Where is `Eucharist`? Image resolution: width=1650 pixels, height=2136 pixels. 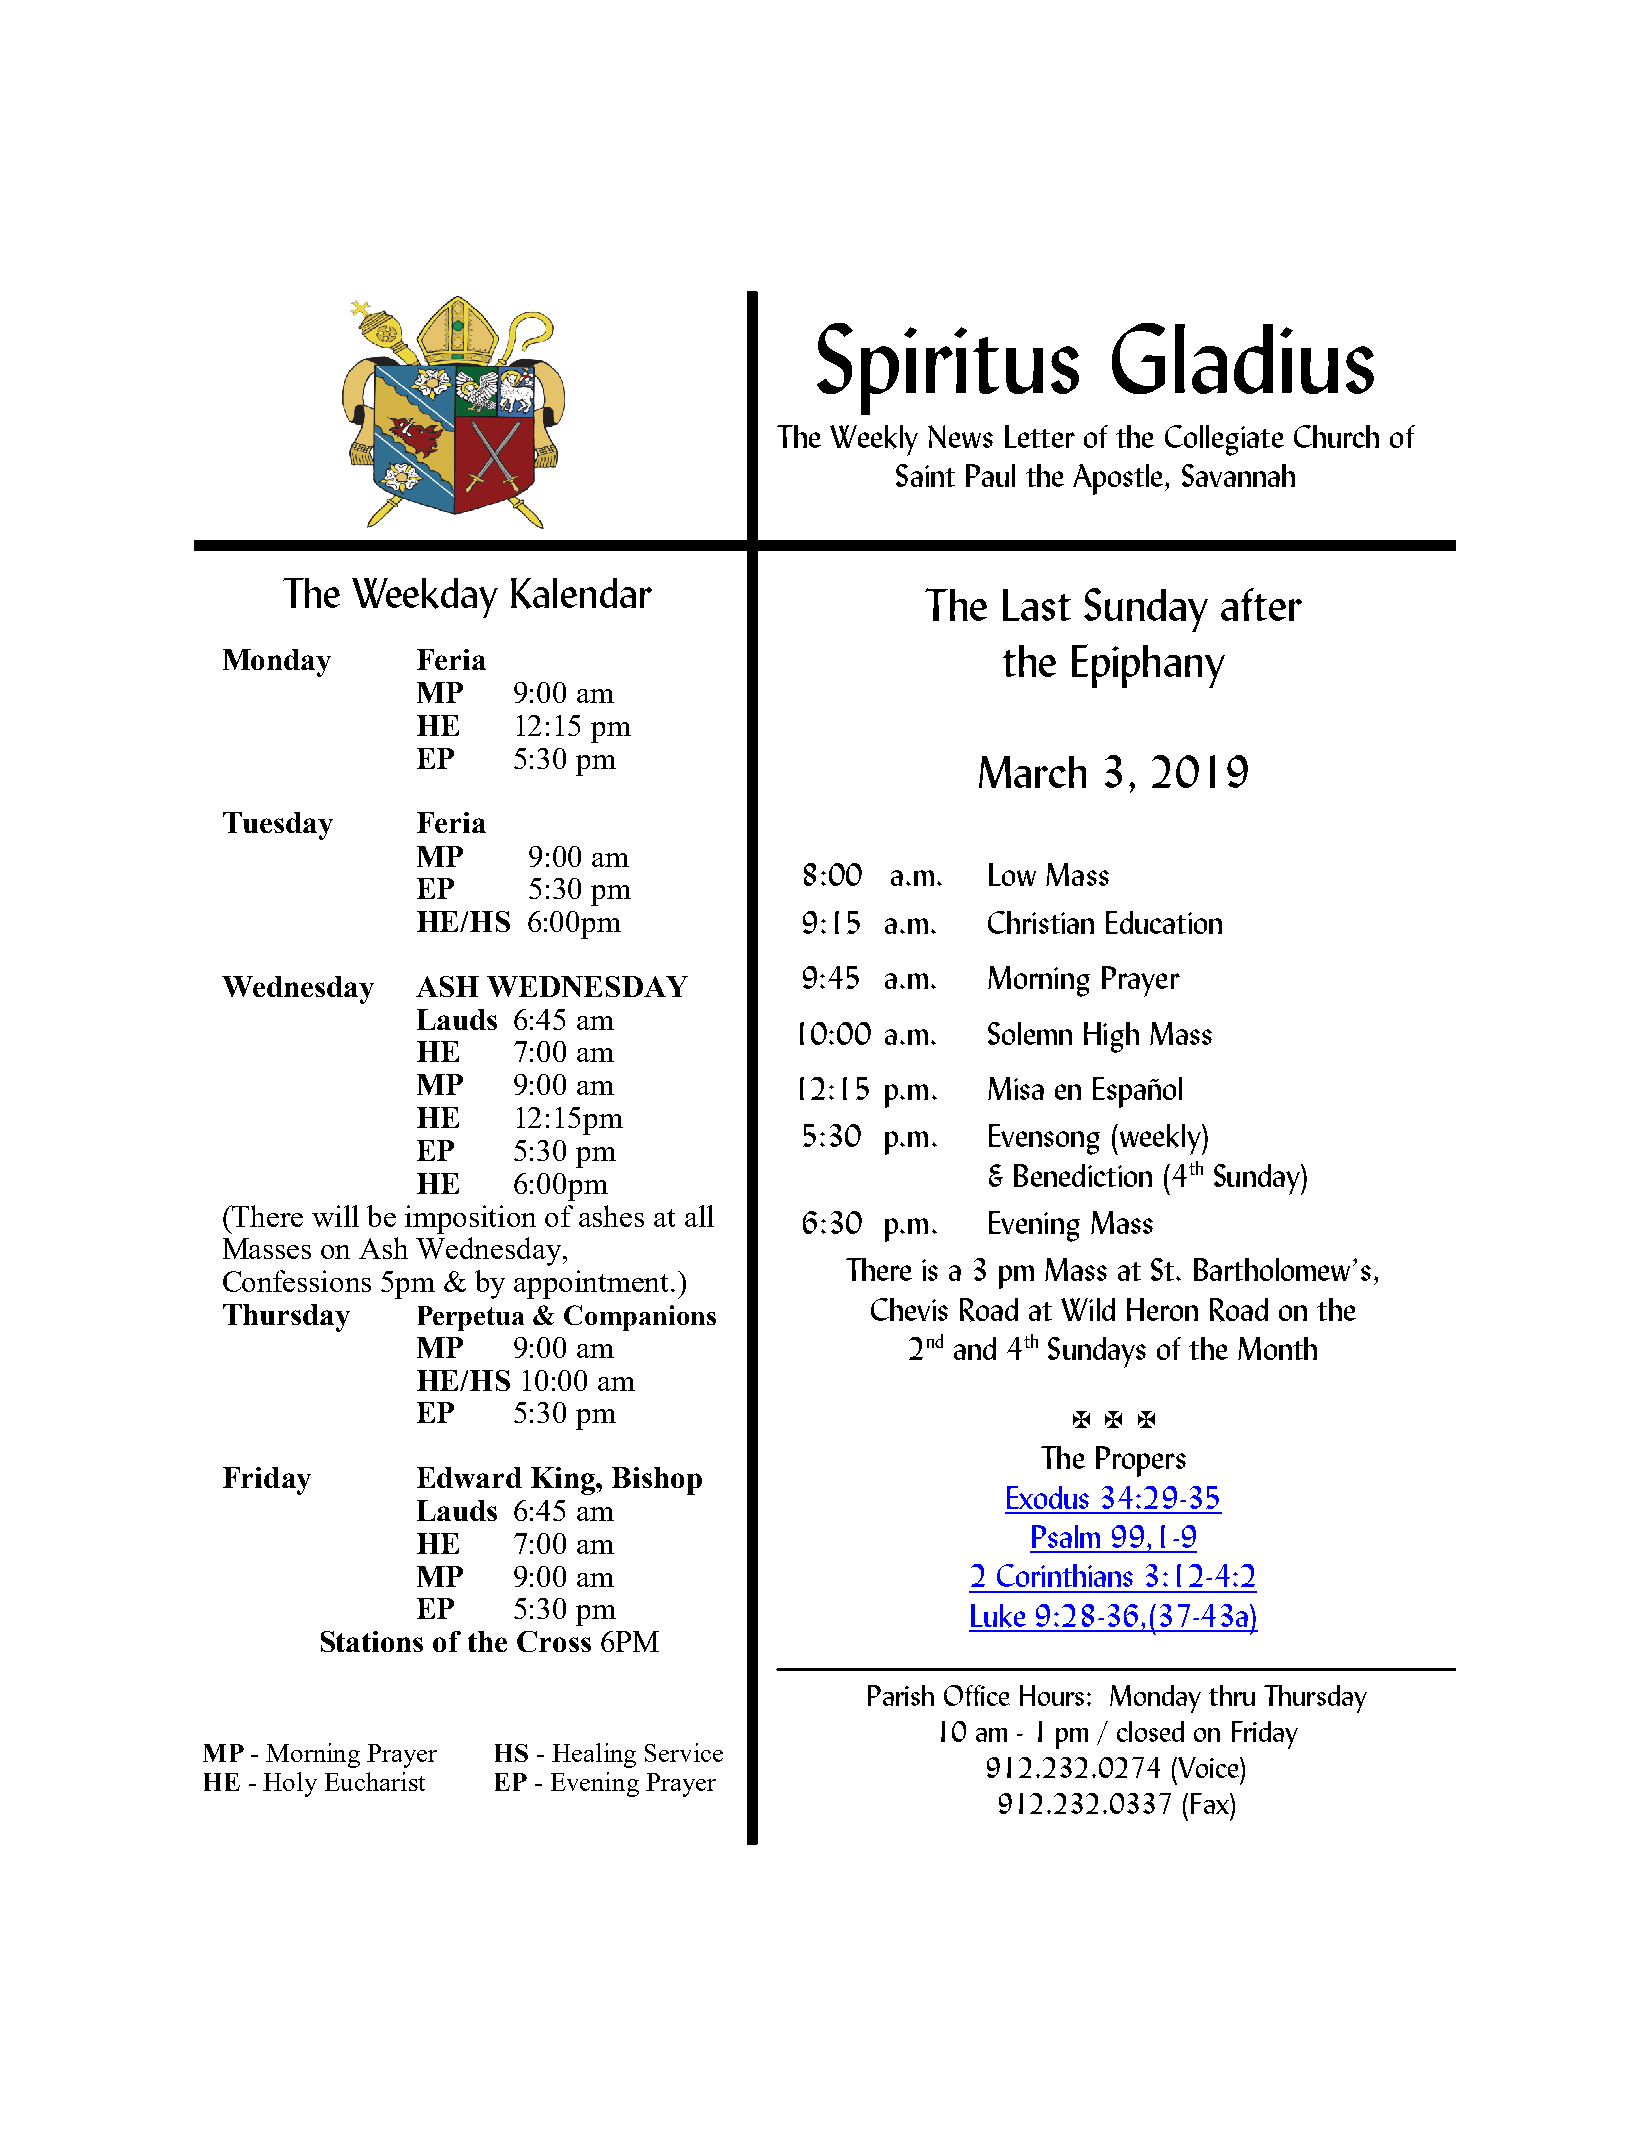 Eucharist is located at coordinates (375, 1781).
